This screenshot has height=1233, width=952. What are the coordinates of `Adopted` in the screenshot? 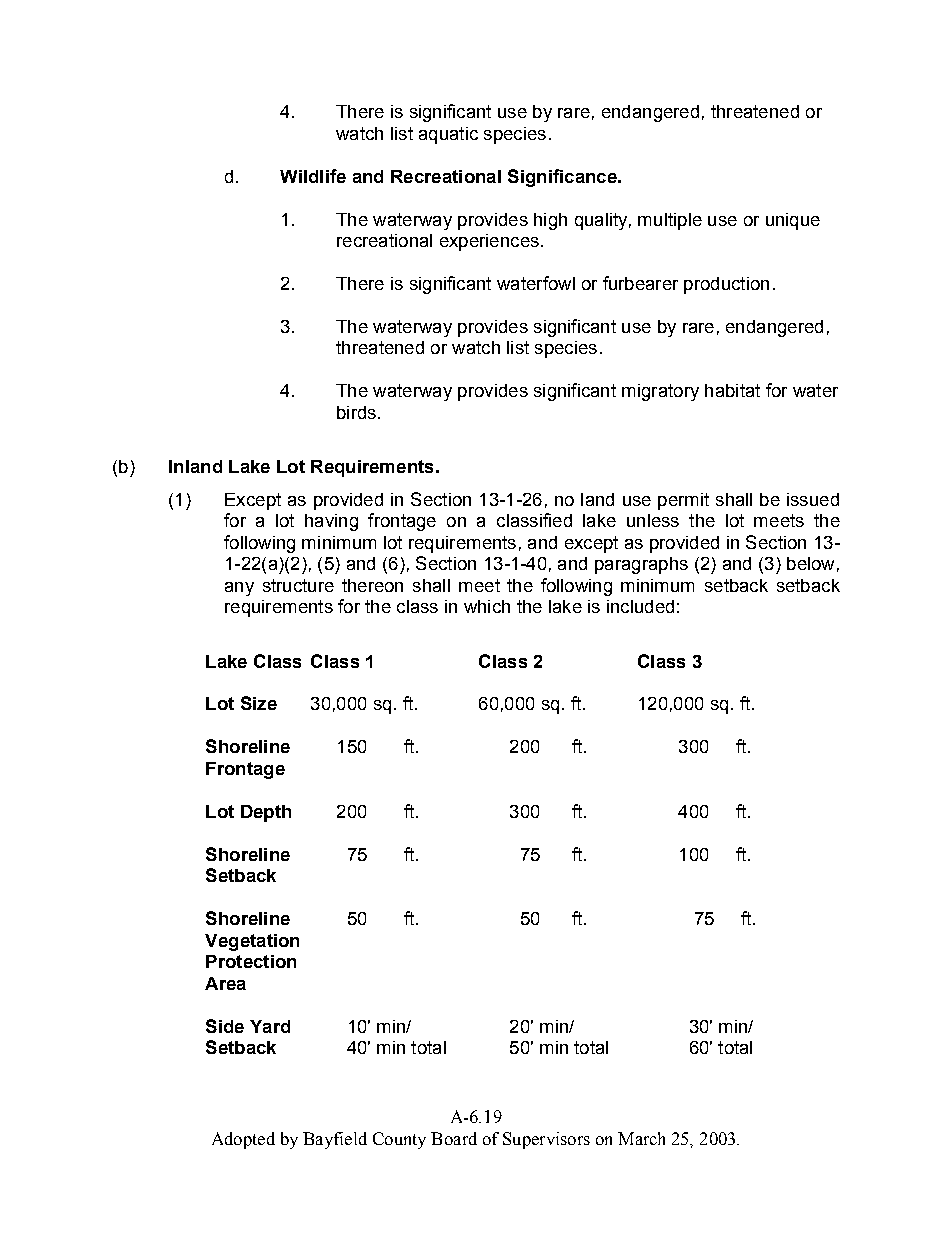 It's located at (243, 1140).
